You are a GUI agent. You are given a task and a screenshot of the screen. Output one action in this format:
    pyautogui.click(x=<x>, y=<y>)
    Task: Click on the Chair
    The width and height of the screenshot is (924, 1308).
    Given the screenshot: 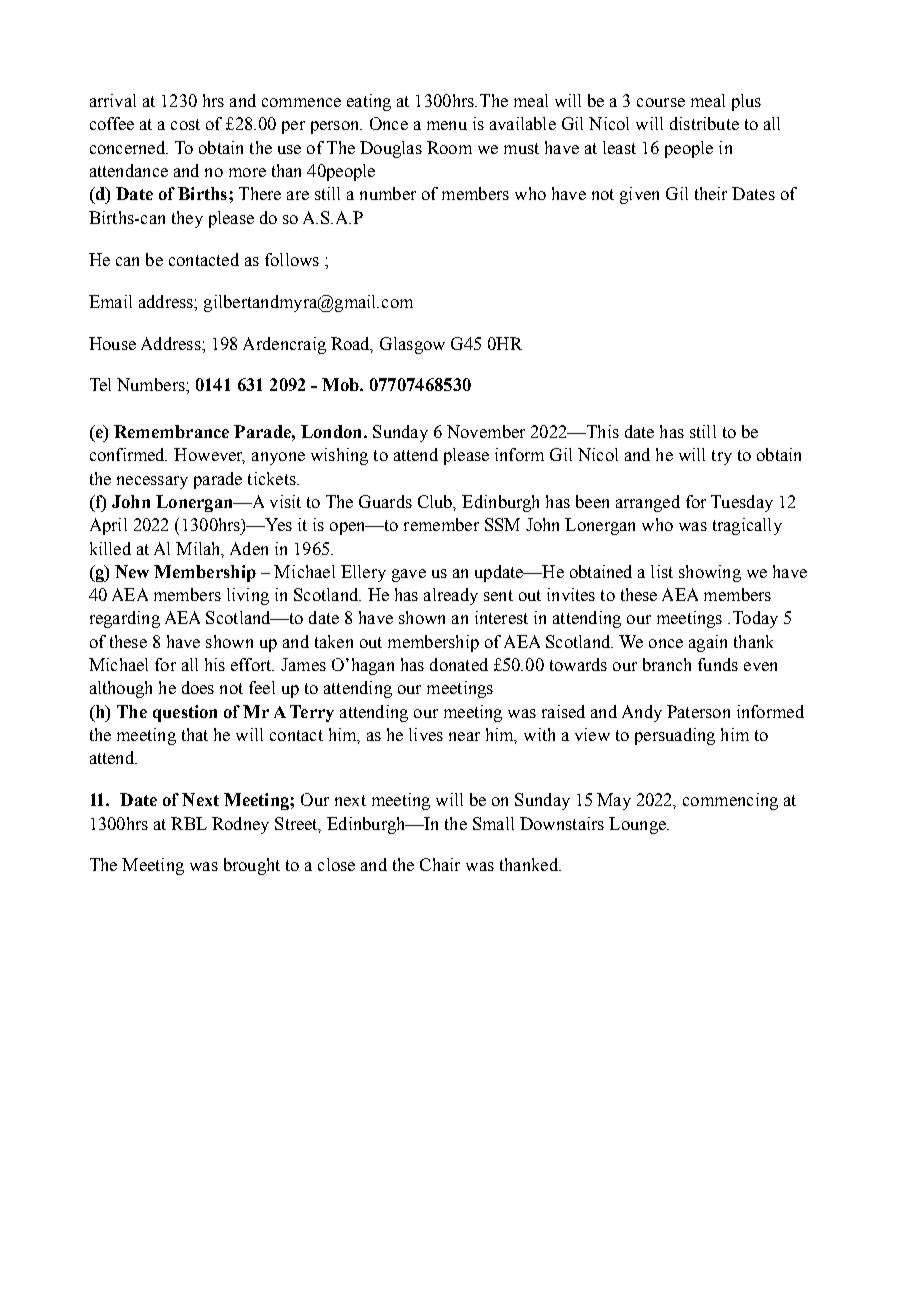 What is the action you would take?
    pyautogui.click(x=440, y=864)
